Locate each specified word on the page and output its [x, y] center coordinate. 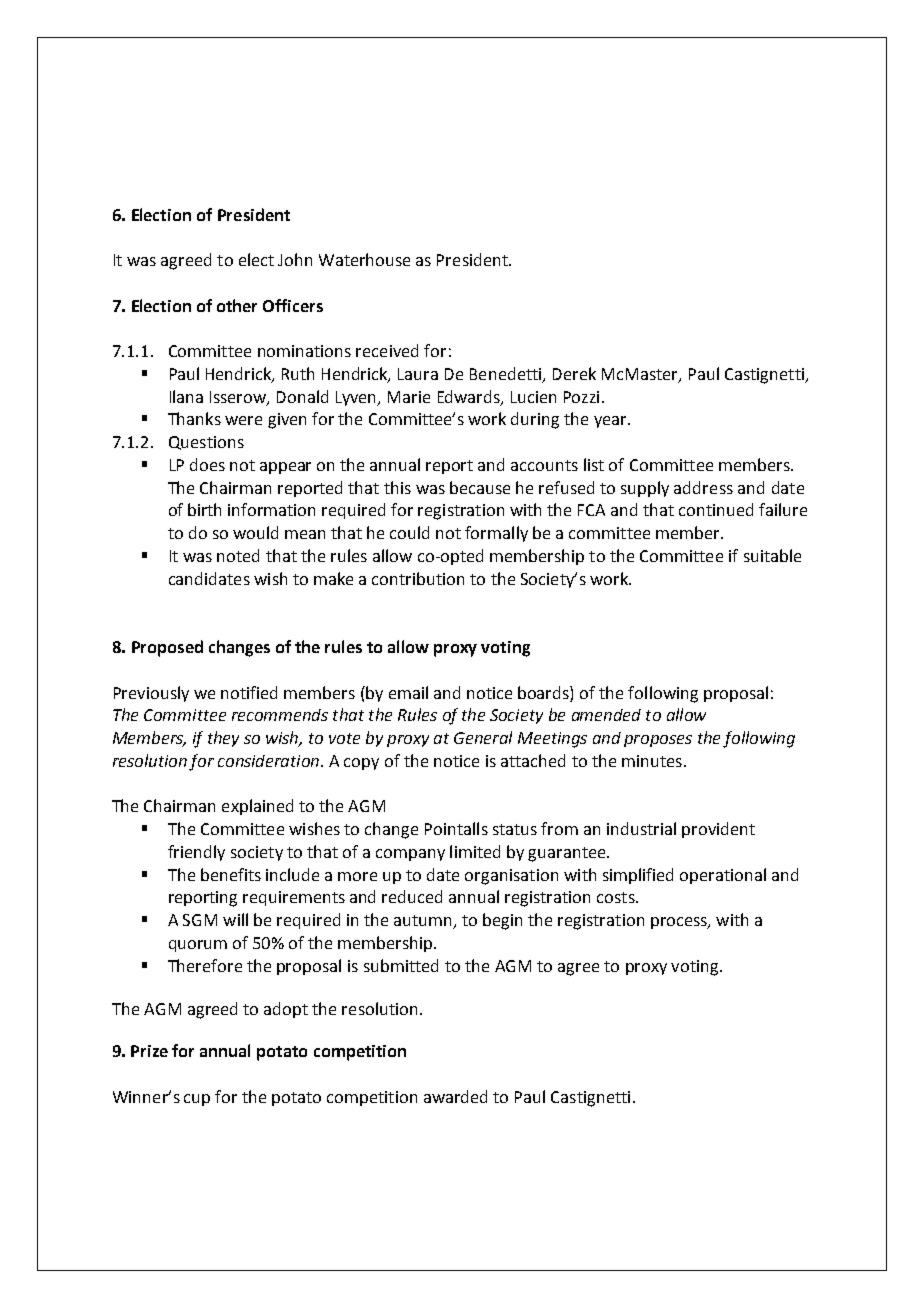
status [515, 829]
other [237, 305]
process [680, 923]
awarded [455, 1096]
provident [718, 830]
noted [238, 555]
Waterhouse [364, 259]
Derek [574, 373]
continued [716, 509]
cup [197, 1100]
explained [257, 807]
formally [496, 534]
